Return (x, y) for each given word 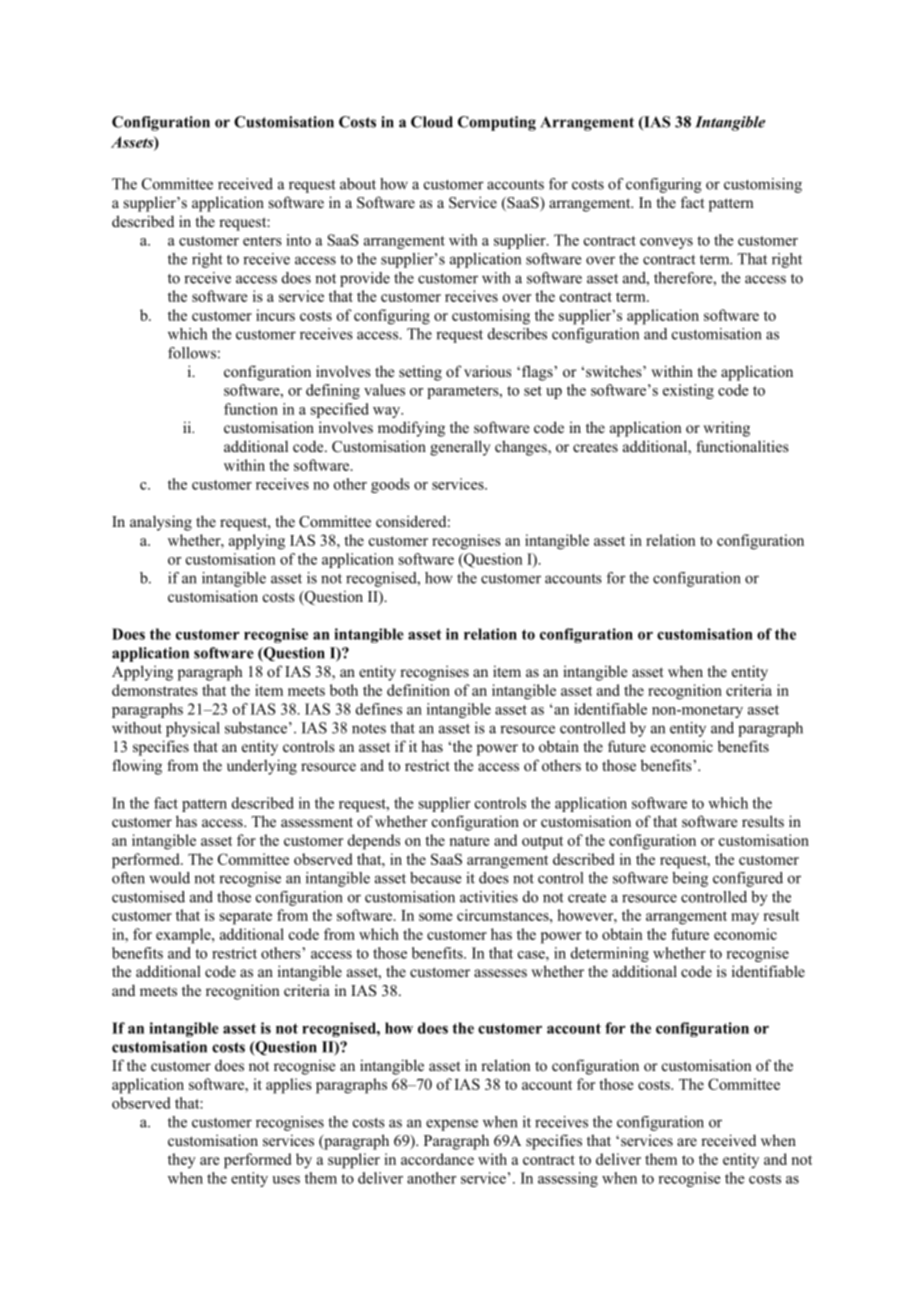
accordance (437, 1159)
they (182, 1160)
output (542, 843)
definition (418, 690)
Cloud (432, 122)
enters (262, 241)
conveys (666, 243)
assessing (568, 1179)
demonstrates (155, 690)
